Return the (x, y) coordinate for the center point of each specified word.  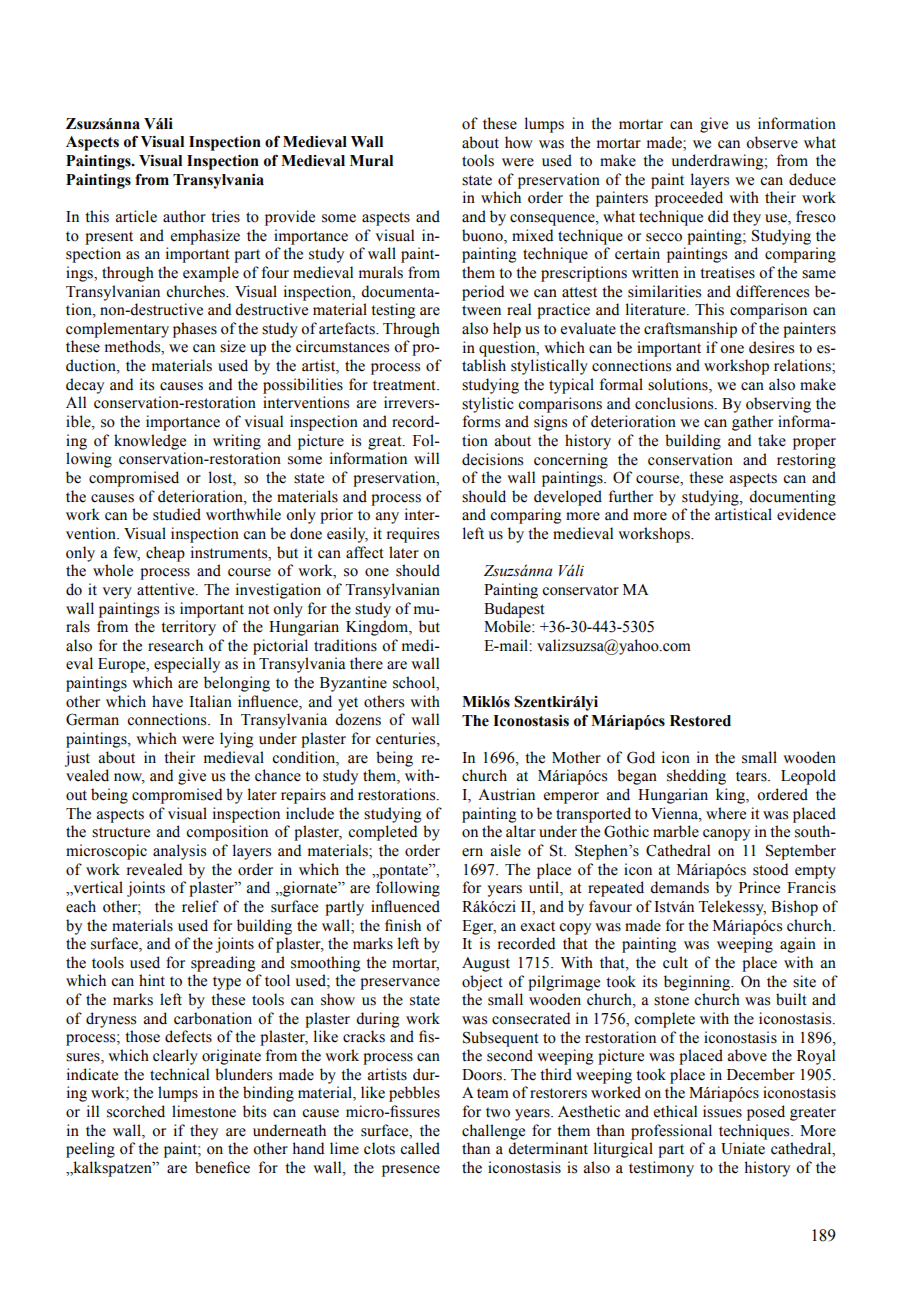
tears (752, 776)
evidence (806, 514)
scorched (136, 1111)
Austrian (506, 794)
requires (413, 535)
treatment (405, 385)
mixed (532, 235)
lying (236, 740)
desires (771, 347)
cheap (165, 554)
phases (195, 330)
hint (152, 980)
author (184, 216)
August (486, 964)
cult (675, 962)
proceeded (689, 199)
